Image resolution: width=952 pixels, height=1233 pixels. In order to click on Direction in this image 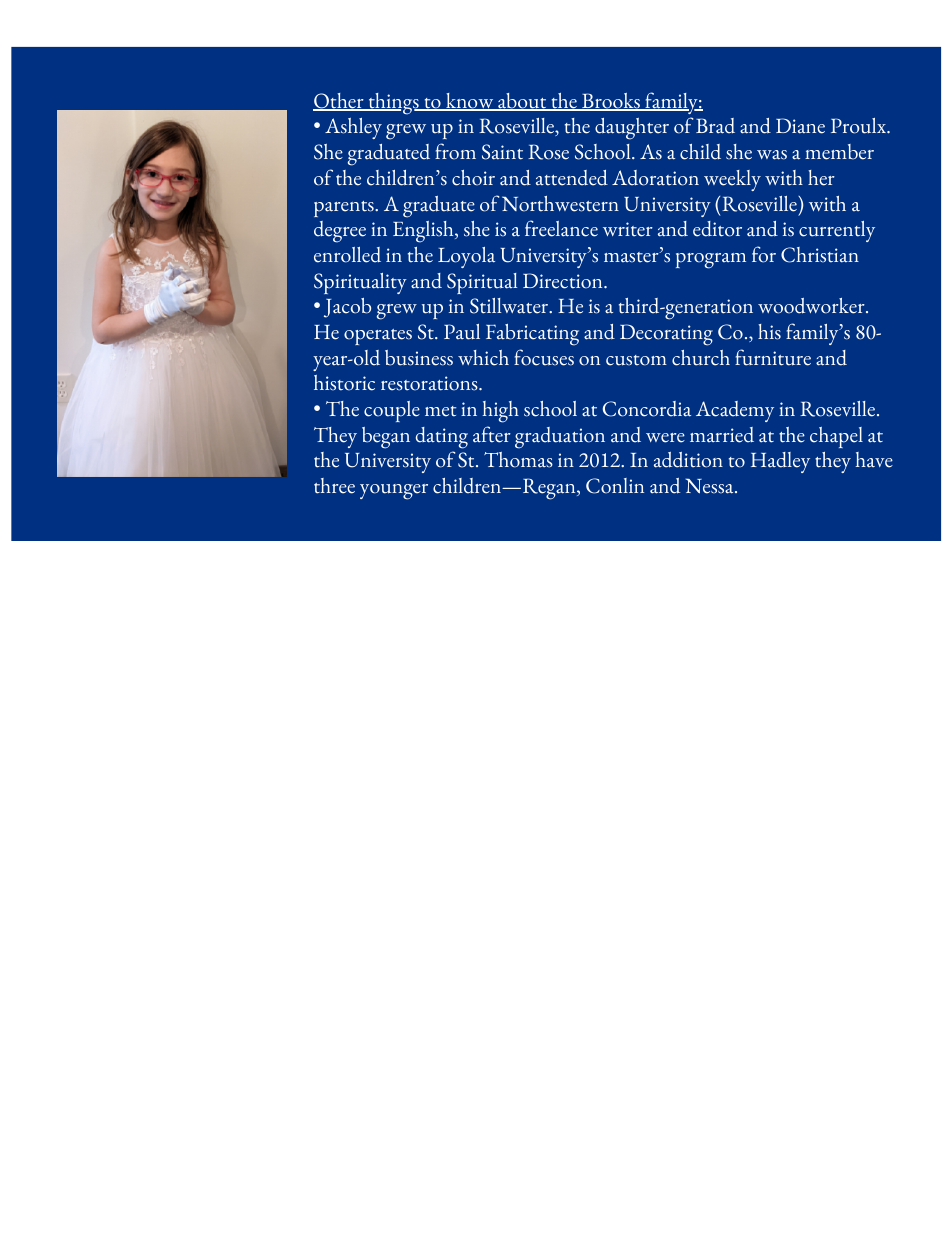, I will do `click(564, 281)`.
